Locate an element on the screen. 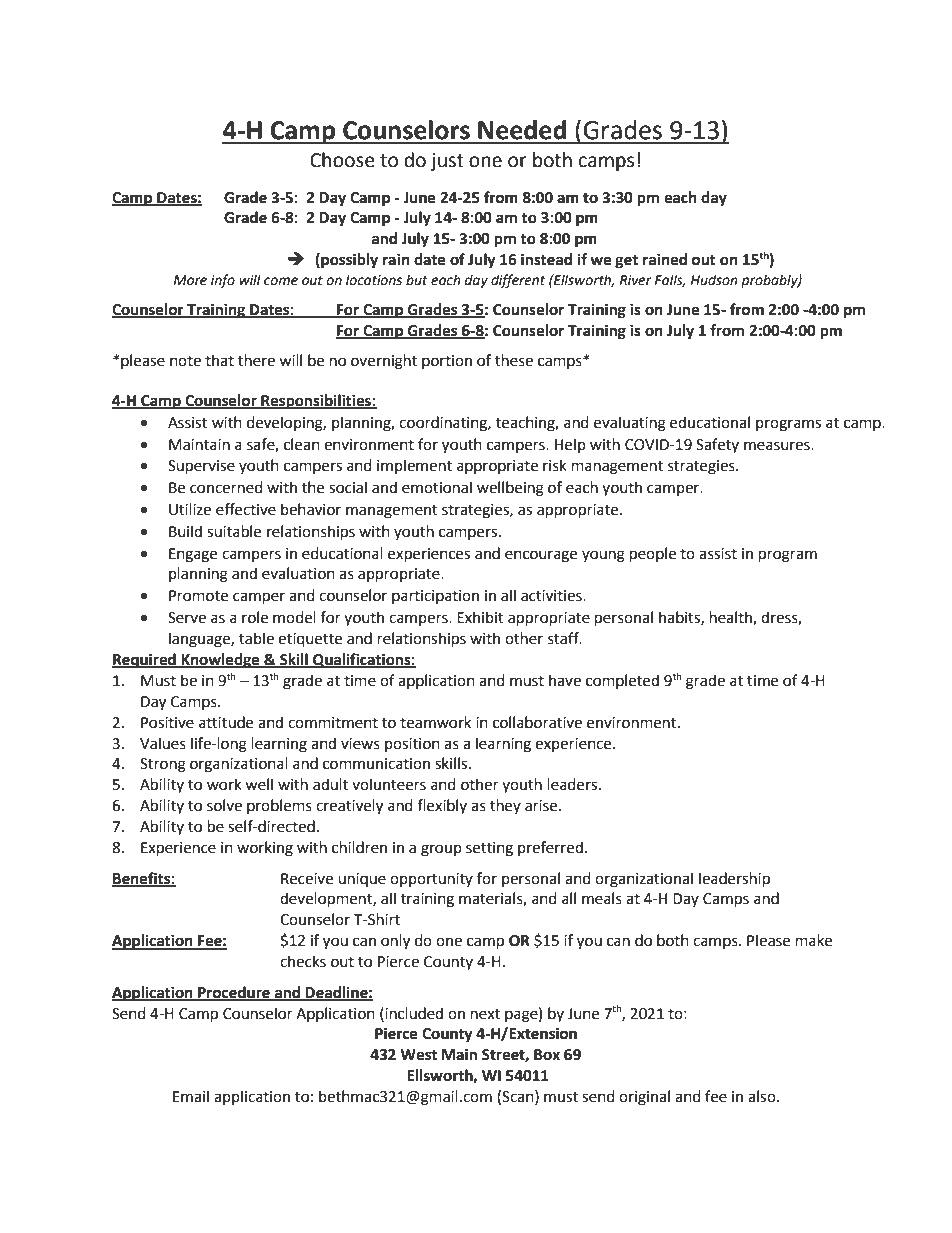 The height and width of the screenshot is (1233, 952). also is located at coordinates (763, 1096).
